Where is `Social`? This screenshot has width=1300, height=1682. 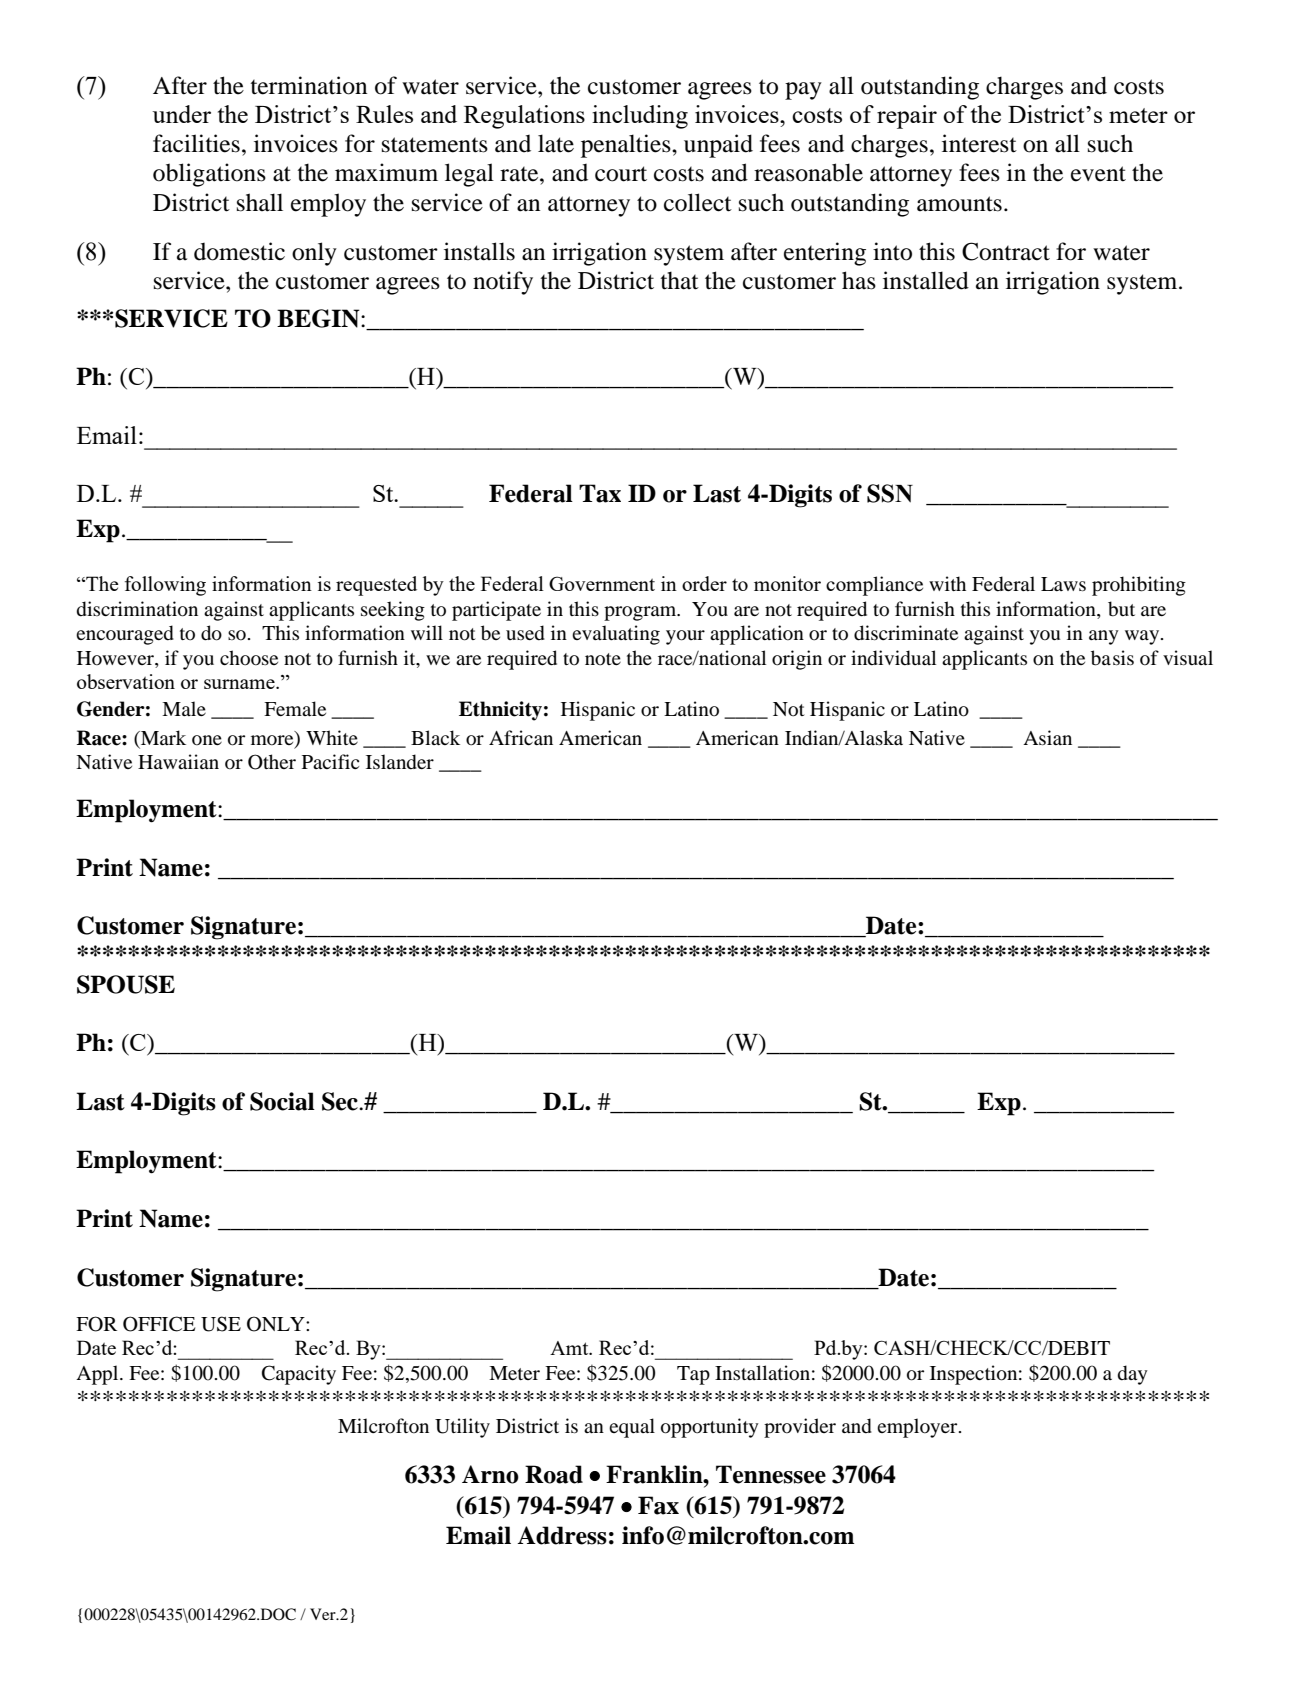 Social is located at coordinates (282, 1101).
